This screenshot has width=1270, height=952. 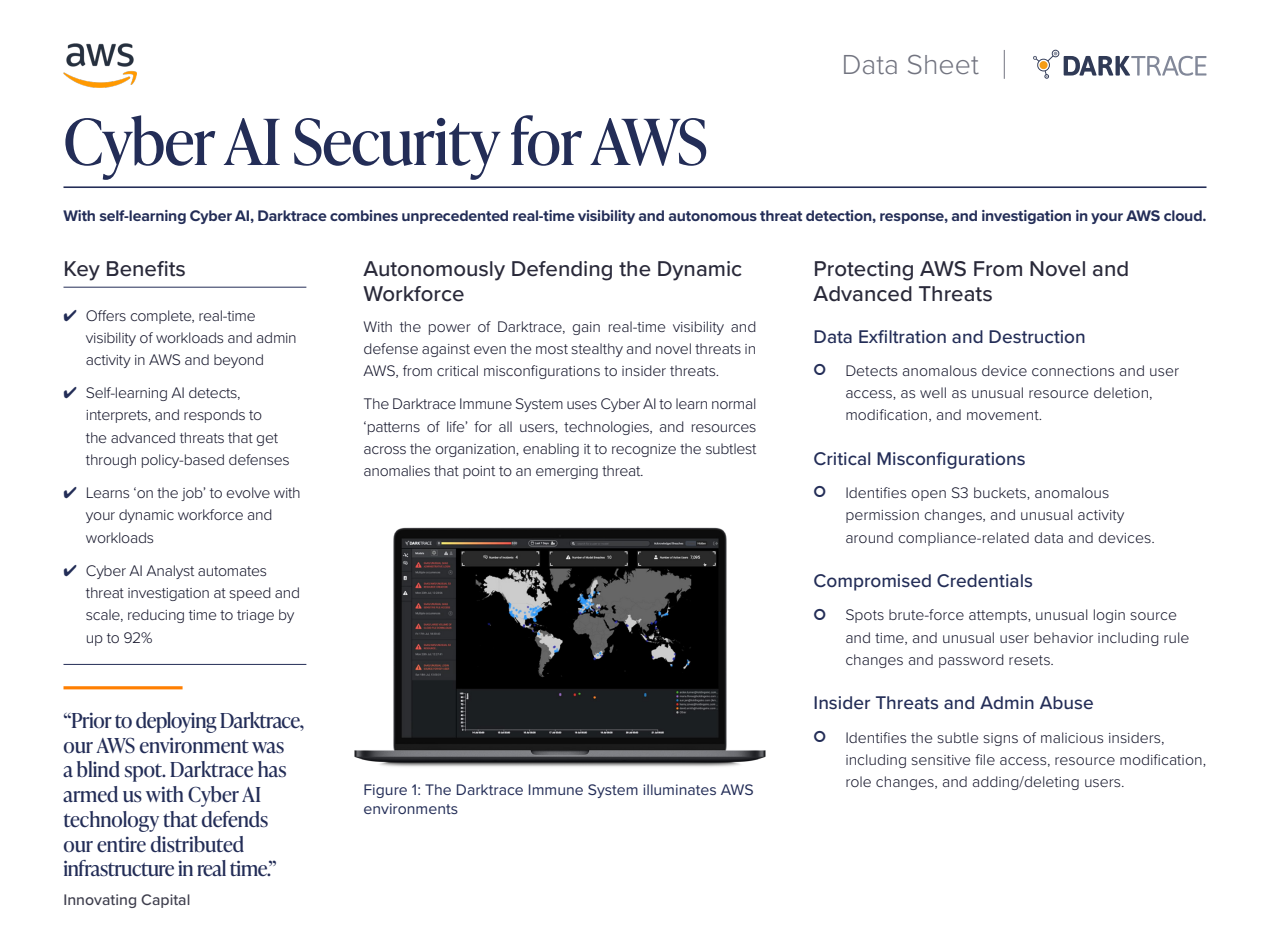 I want to click on Capital, so click(x=165, y=901).
